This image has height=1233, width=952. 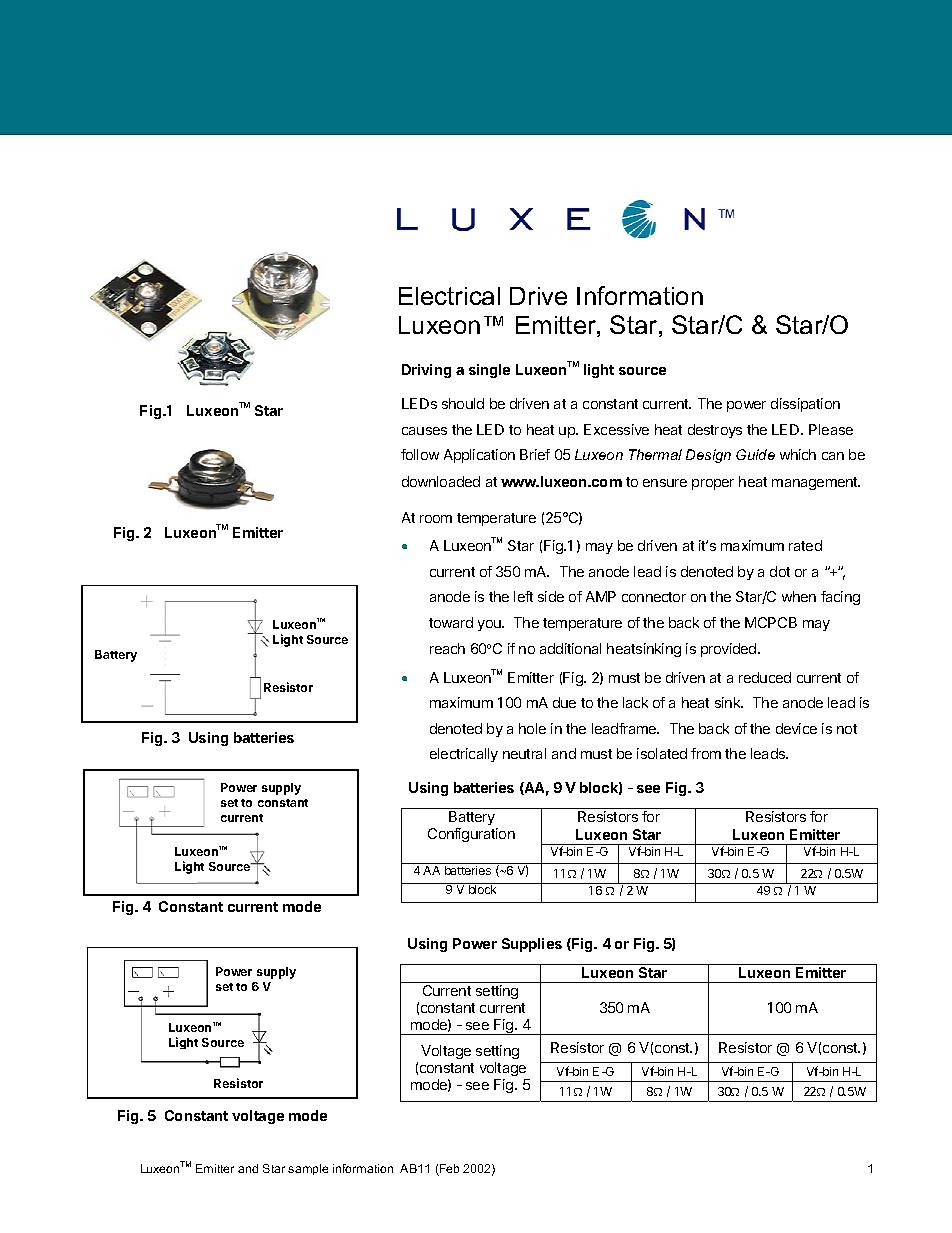 I want to click on Configuration, so click(x=471, y=835).
